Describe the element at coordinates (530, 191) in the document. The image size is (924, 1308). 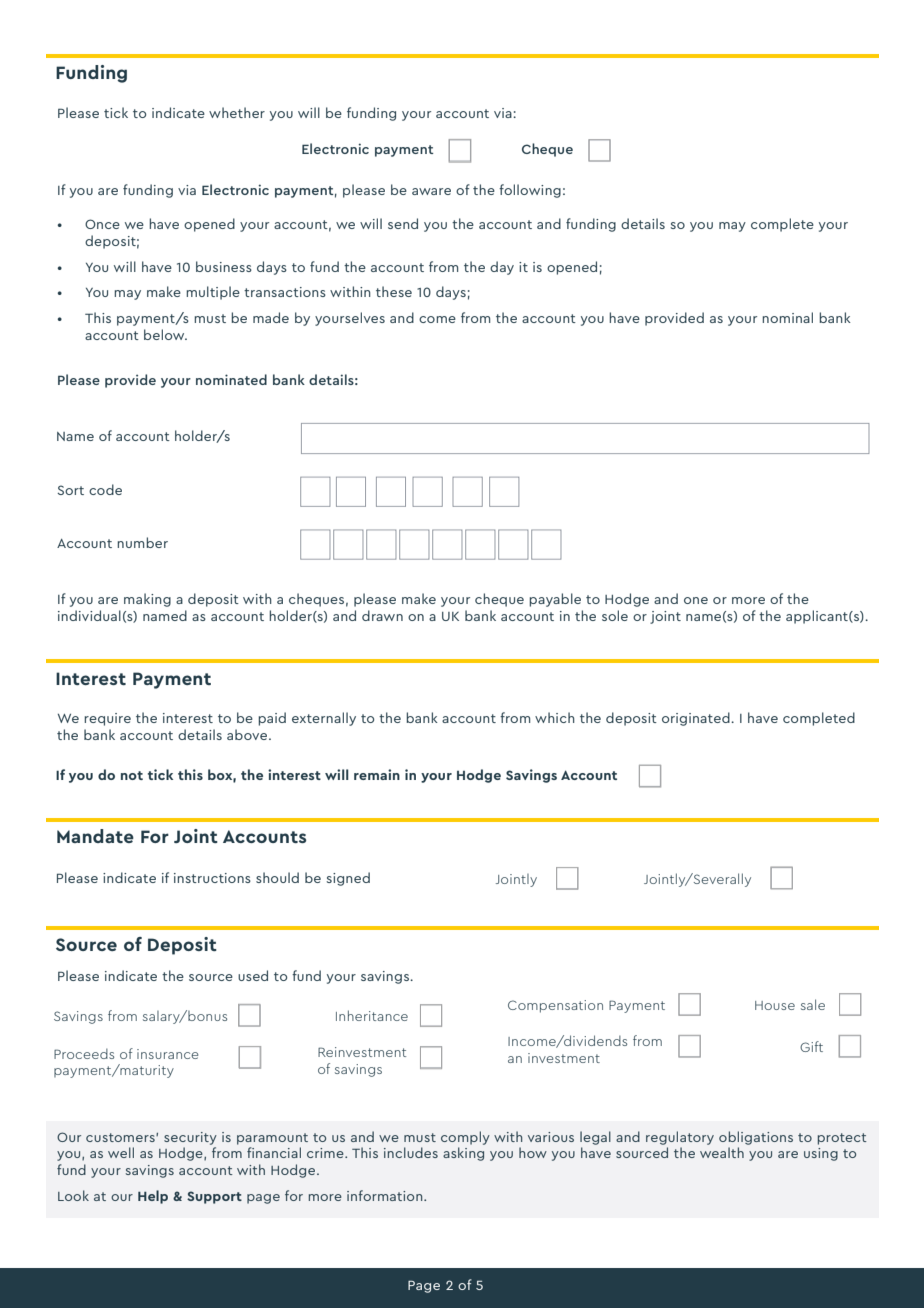
I see `following` at that location.
